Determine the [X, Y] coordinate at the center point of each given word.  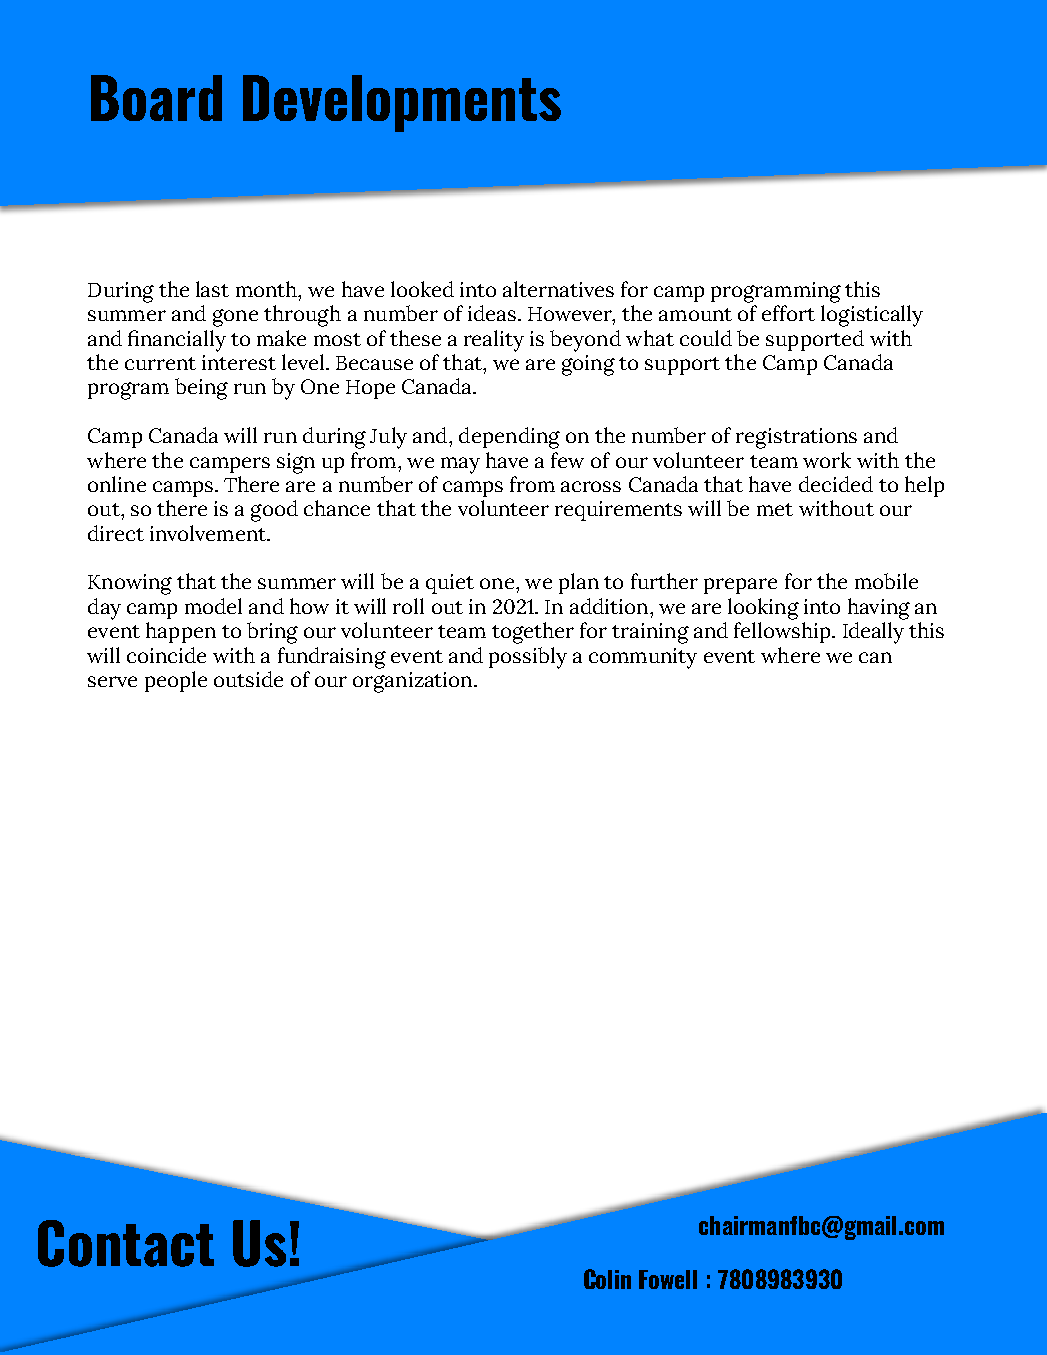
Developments [402, 103]
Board [156, 98]
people [176, 681]
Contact [126, 1243]
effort [788, 313]
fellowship [783, 632]
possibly [528, 658]
